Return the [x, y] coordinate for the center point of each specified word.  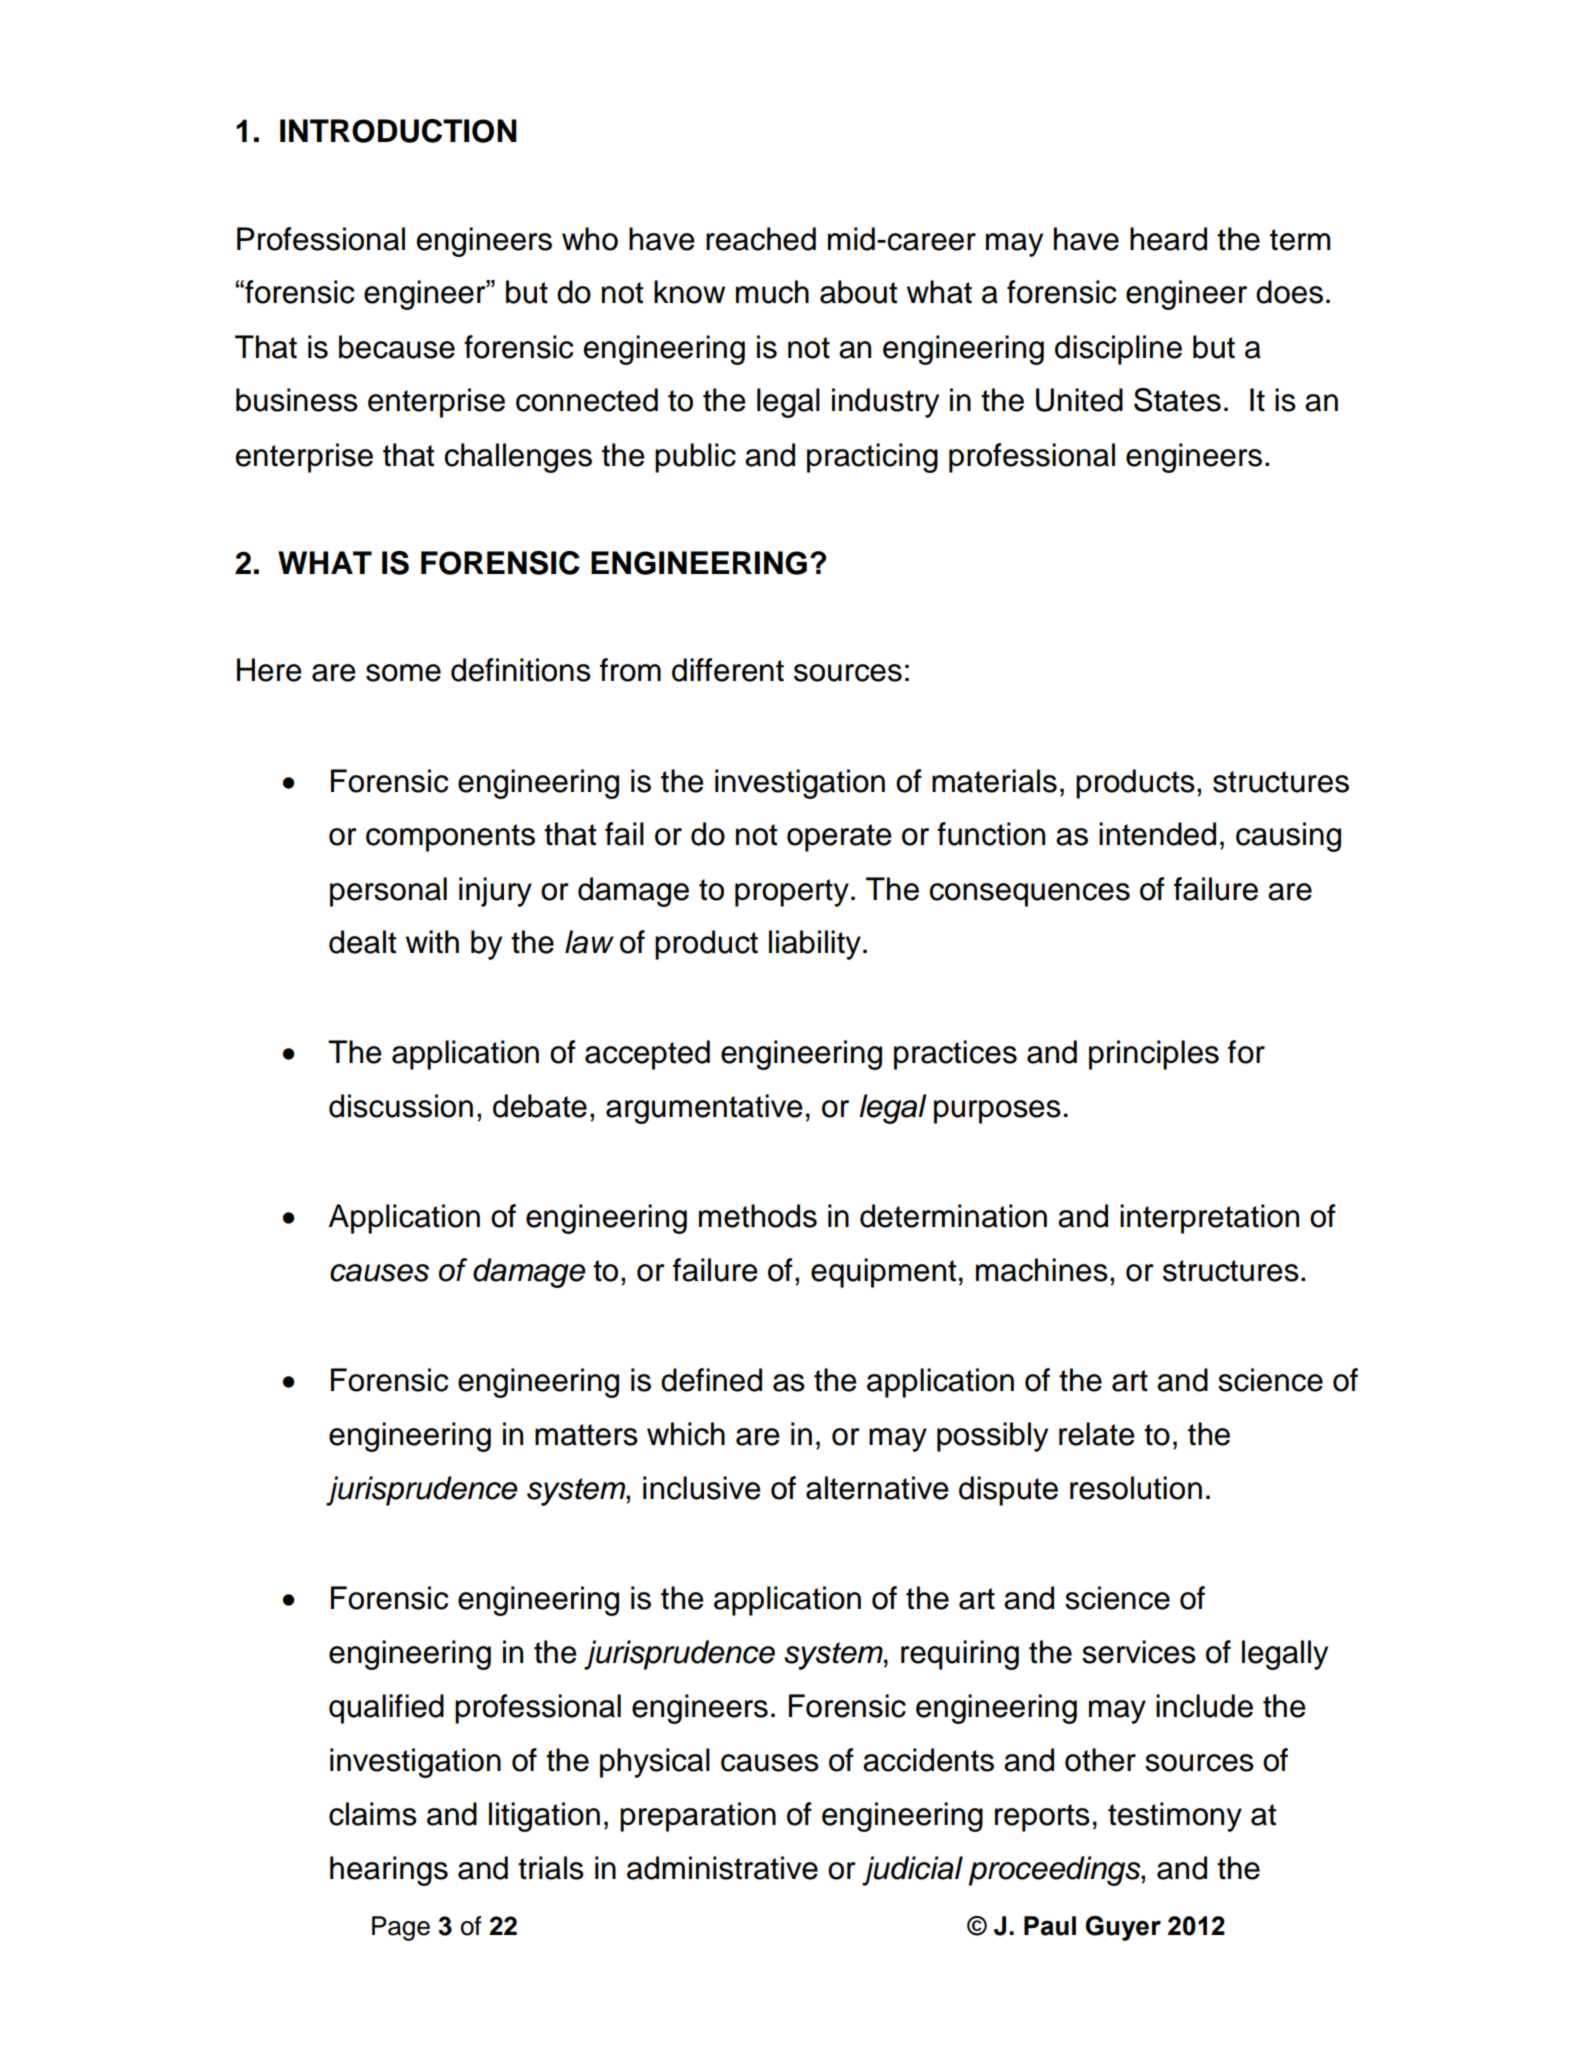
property [792, 893]
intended [1157, 834]
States [1177, 400]
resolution [1136, 1488]
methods [758, 1216]
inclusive [702, 1488]
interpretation [1209, 1219]
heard [1168, 239]
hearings [389, 1871]
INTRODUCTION [398, 131]
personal [388, 892]
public [695, 458]
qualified [386, 1709]
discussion [401, 1106]
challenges [518, 458]
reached [761, 239]
